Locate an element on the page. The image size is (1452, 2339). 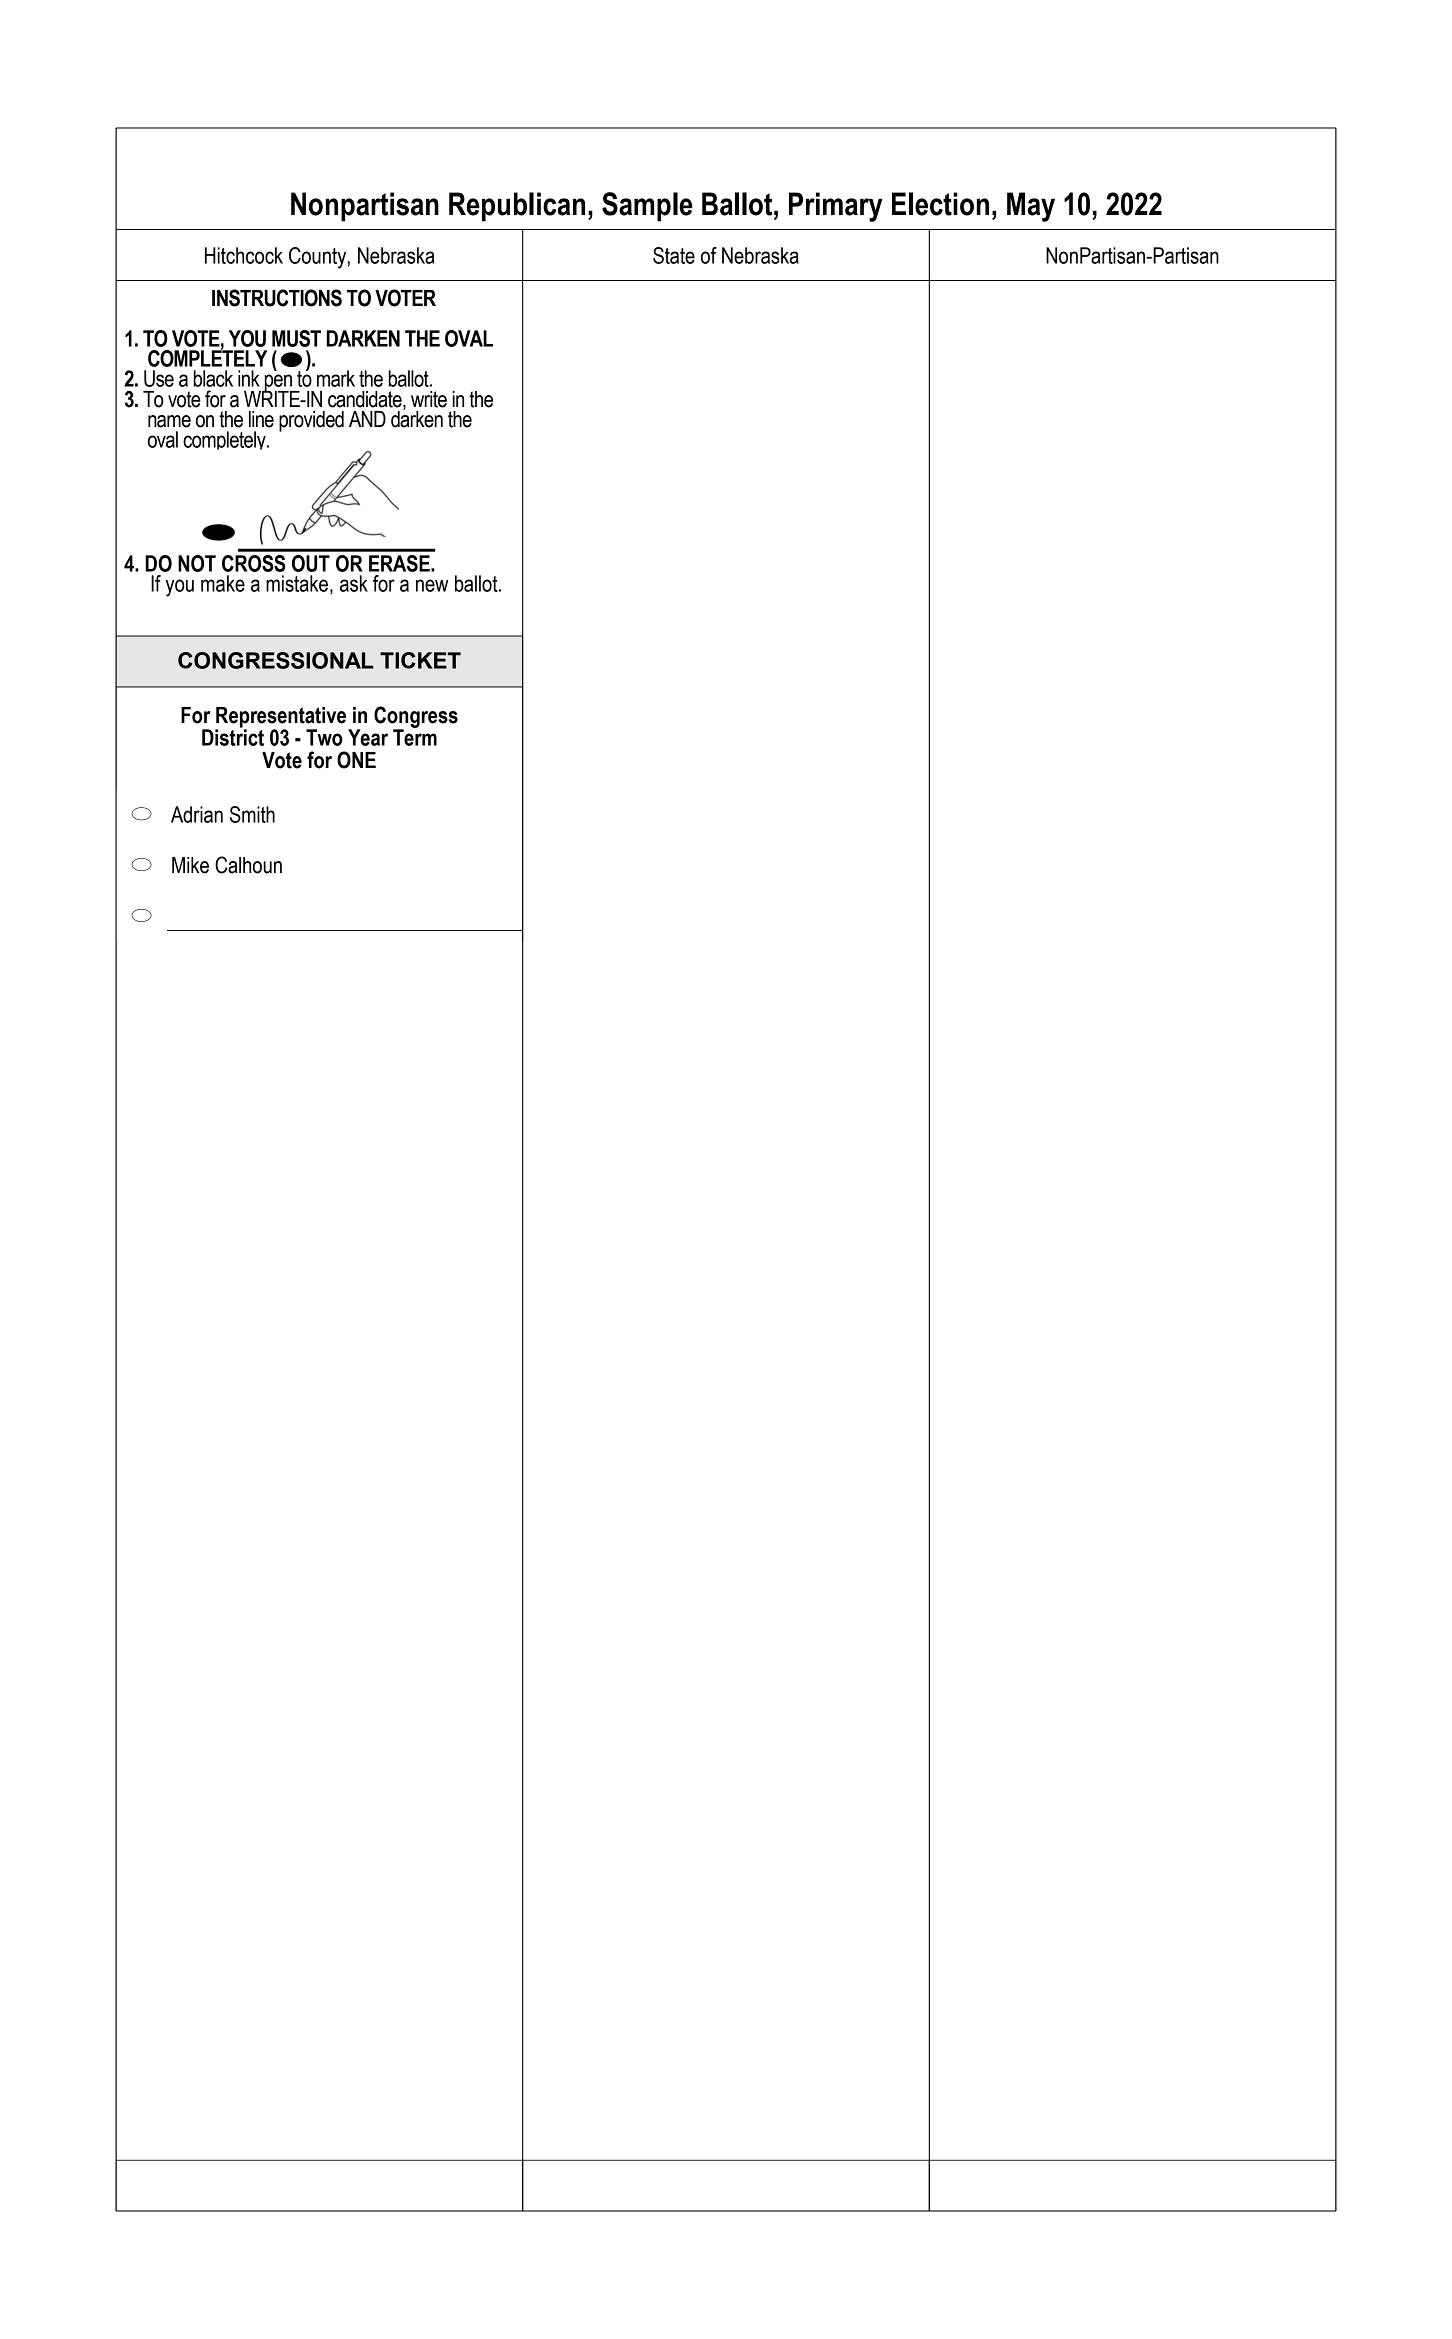
Term is located at coordinates (415, 736).
